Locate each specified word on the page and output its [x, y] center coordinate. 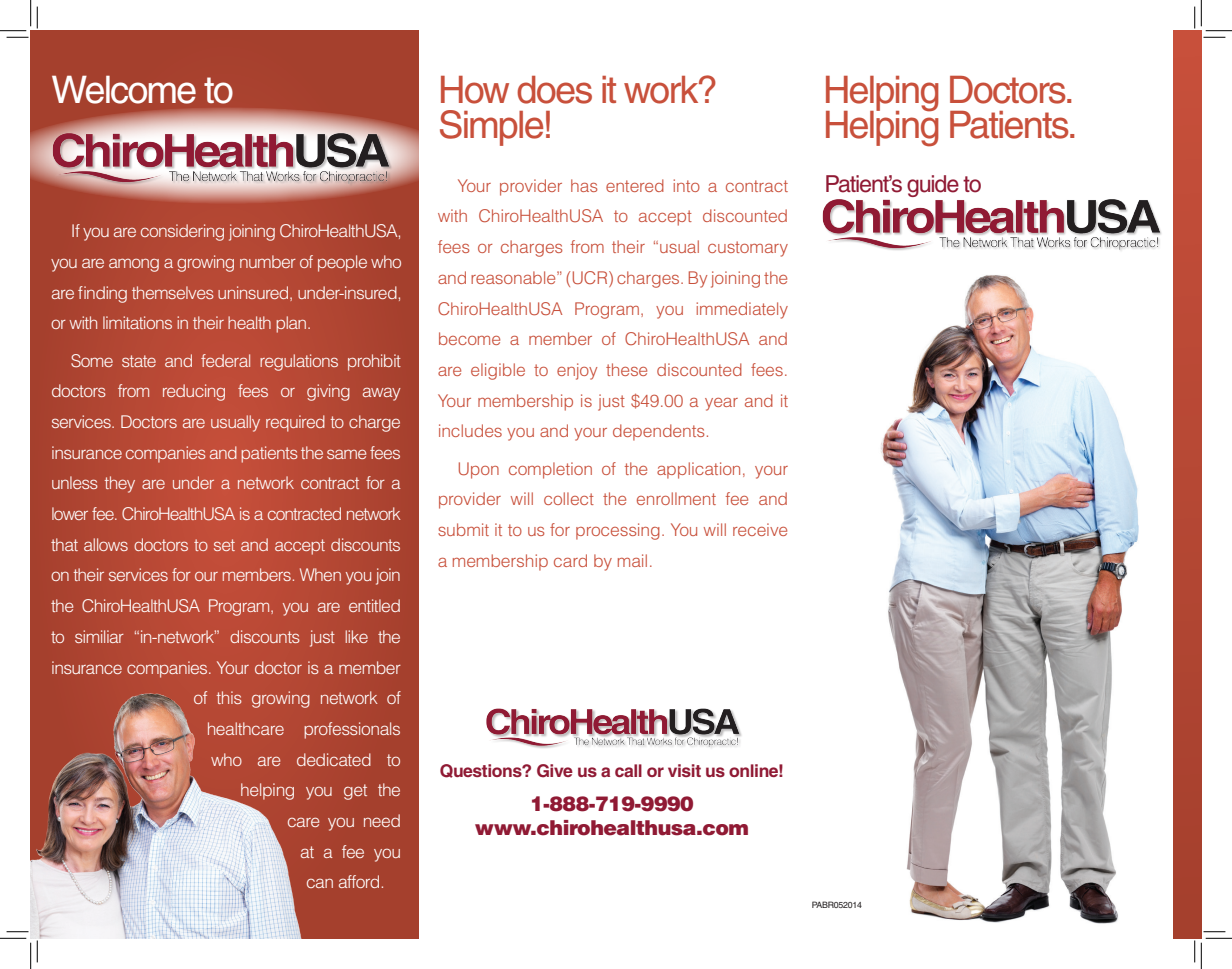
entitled [374, 605]
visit [684, 770]
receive [760, 529]
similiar [99, 636]
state [139, 361]
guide [933, 186]
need [382, 820]
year [721, 404]
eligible [498, 371]
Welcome [124, 89]
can [320, 883]
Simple [491, 128]
